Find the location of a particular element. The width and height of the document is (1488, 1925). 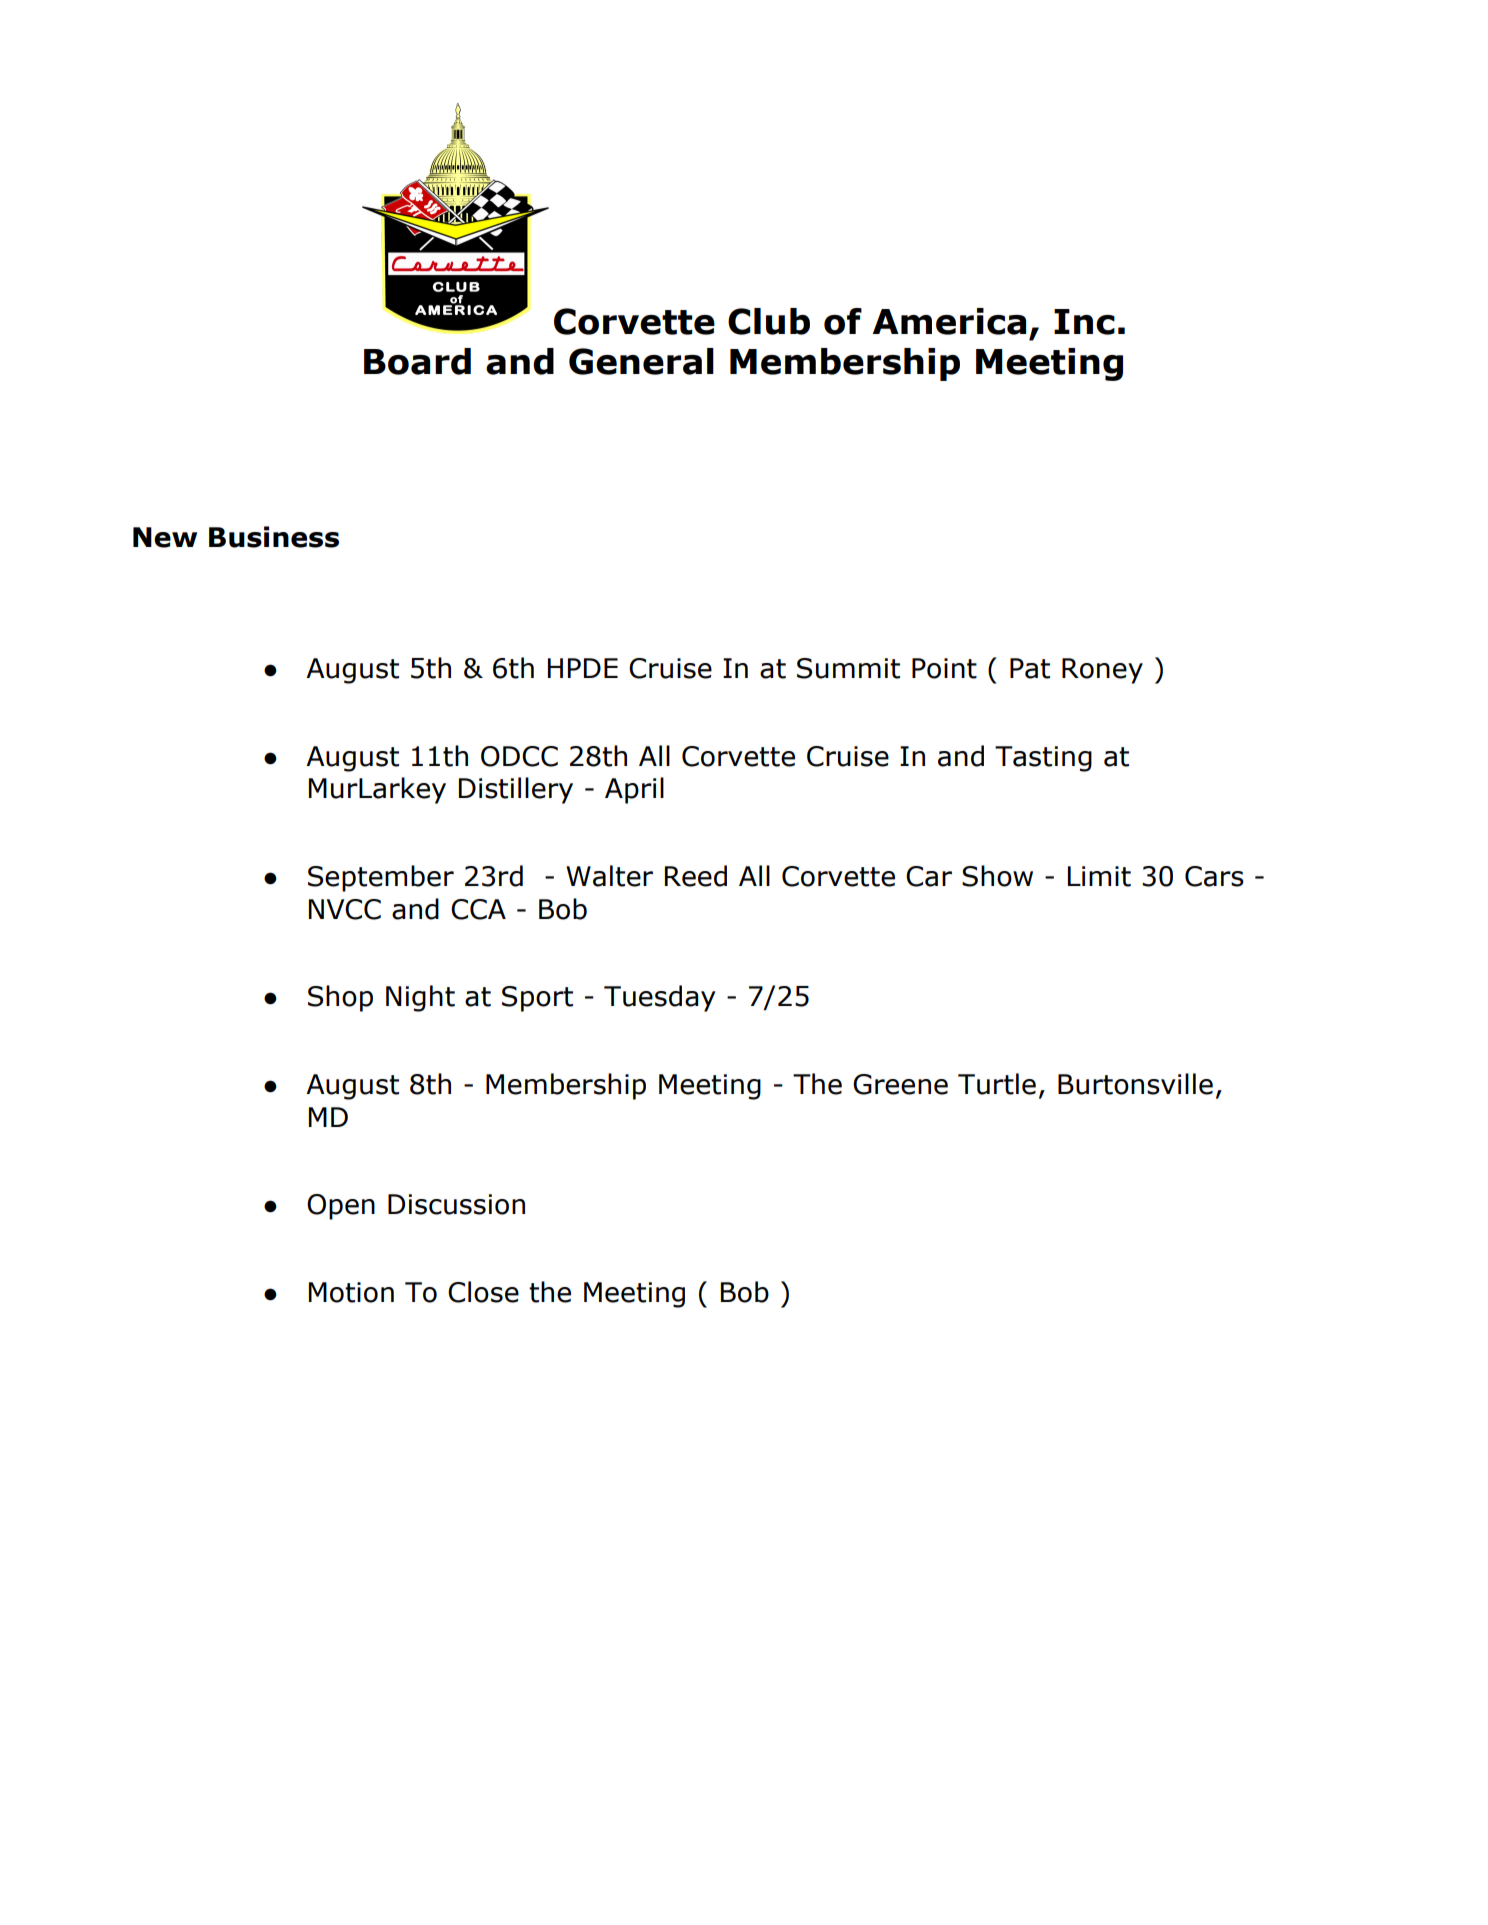

Board is located at coordinates (417, 361).
